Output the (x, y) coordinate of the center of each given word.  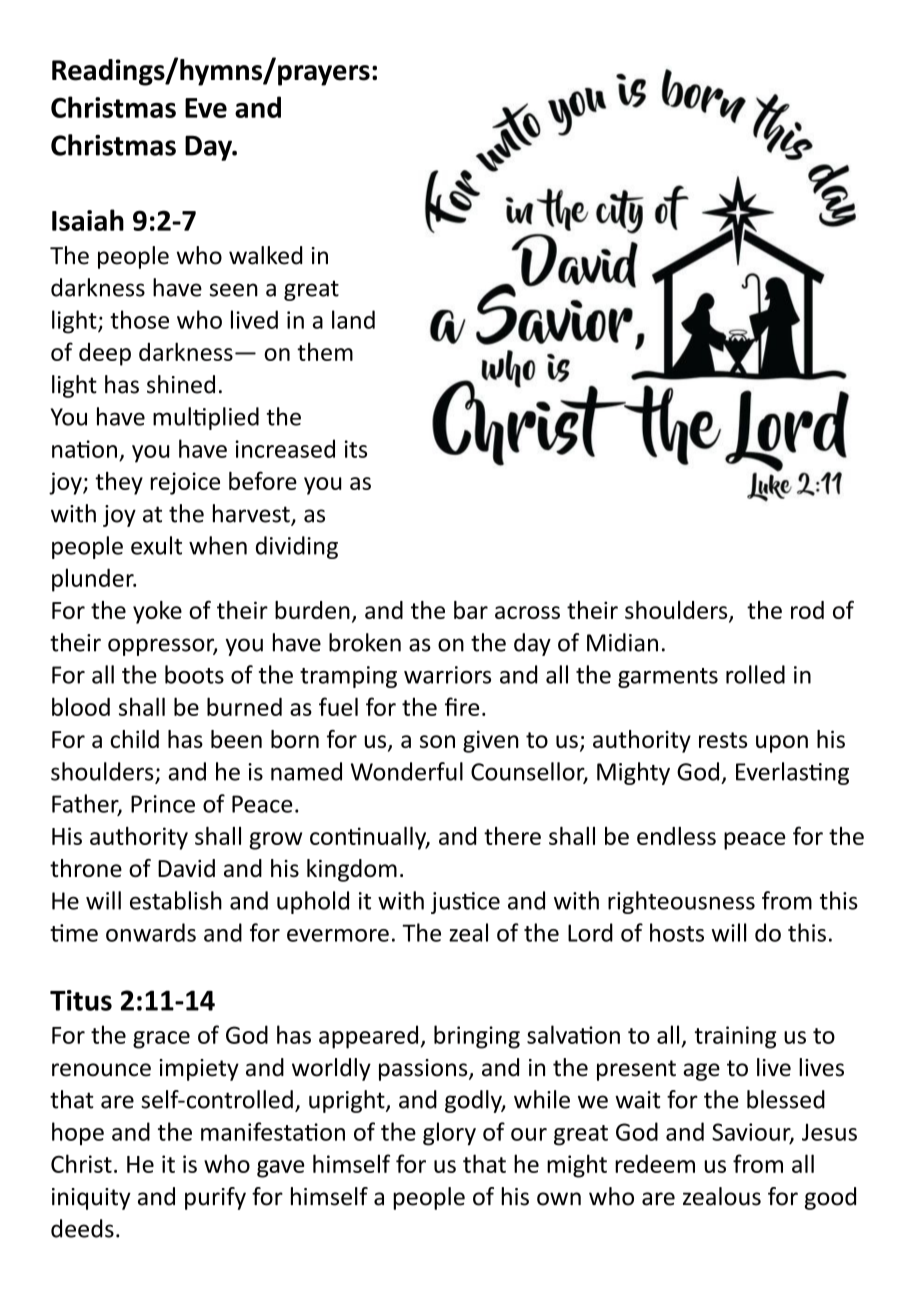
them (325, 351)
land (353, 319)
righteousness (681, 902)
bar (471, 610)
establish (176, 900)
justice (465, 903)
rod (807, 610)
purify (215, 1198)
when (218, 545)
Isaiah (88, 220)
